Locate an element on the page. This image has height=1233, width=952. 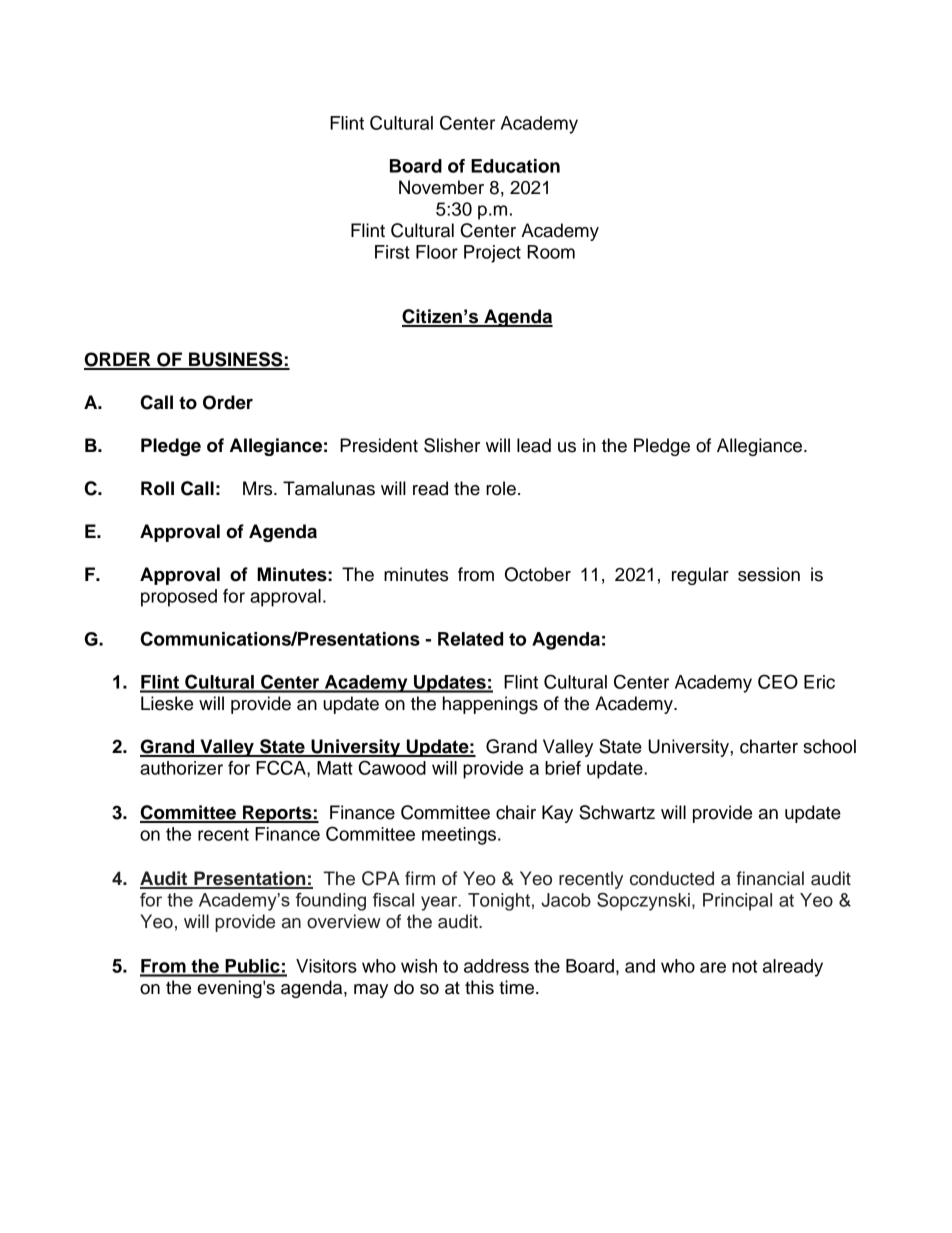
charter is located at coordinates (769, 746).
